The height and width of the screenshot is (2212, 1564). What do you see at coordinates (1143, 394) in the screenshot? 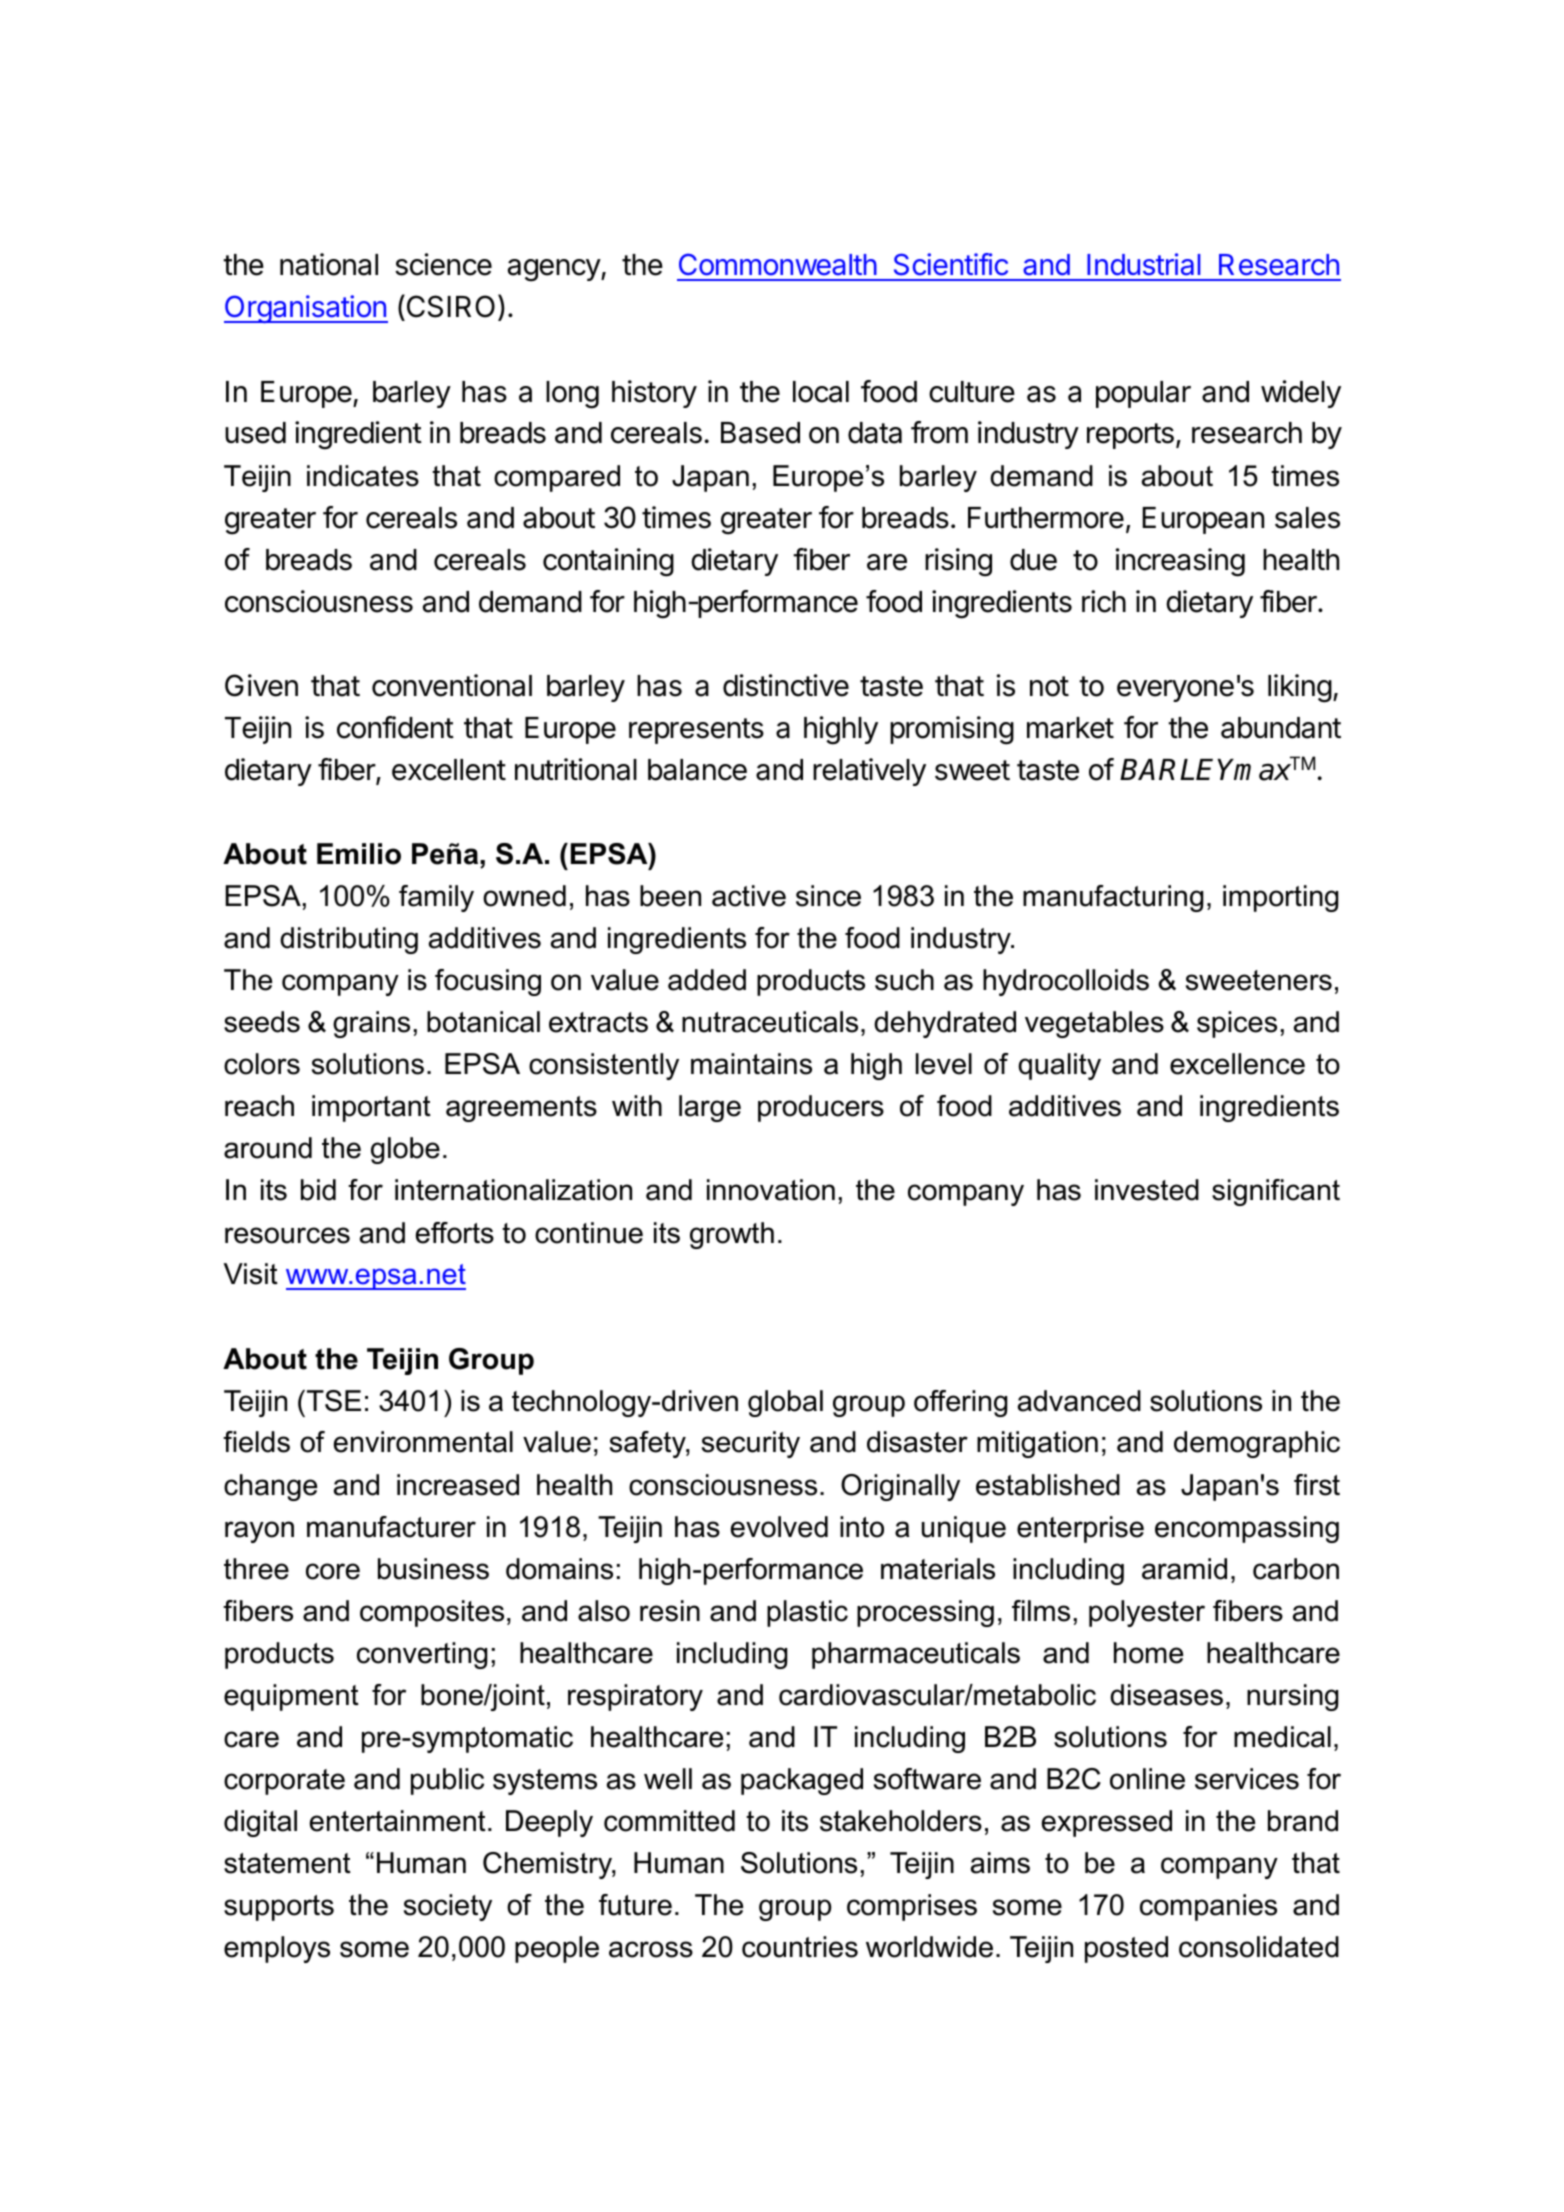
I see `popular` at bounding box center [1143, 394].
